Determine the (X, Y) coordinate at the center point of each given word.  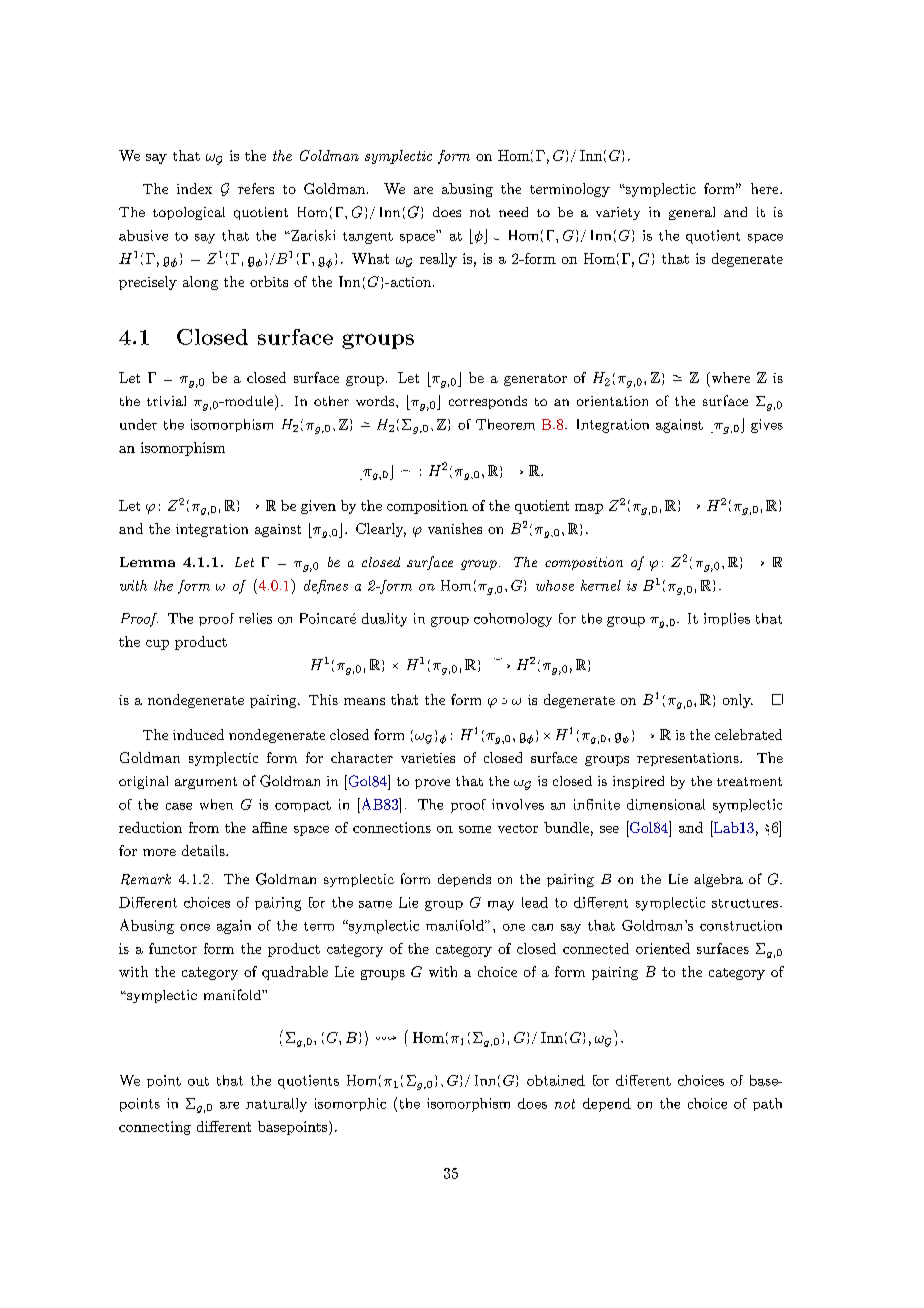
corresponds (488, 402)
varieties (428, 758)
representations (688, 759)
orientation (612, 401)
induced (198, 734)
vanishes (455, 528)
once (195, 927)
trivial (166, 401)
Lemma (147, 562)
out (198, 1081)
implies (727, 619)
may (501, 906)
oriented (663, 948)
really (438, 260)
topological (189, 213)
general (692, 213)
